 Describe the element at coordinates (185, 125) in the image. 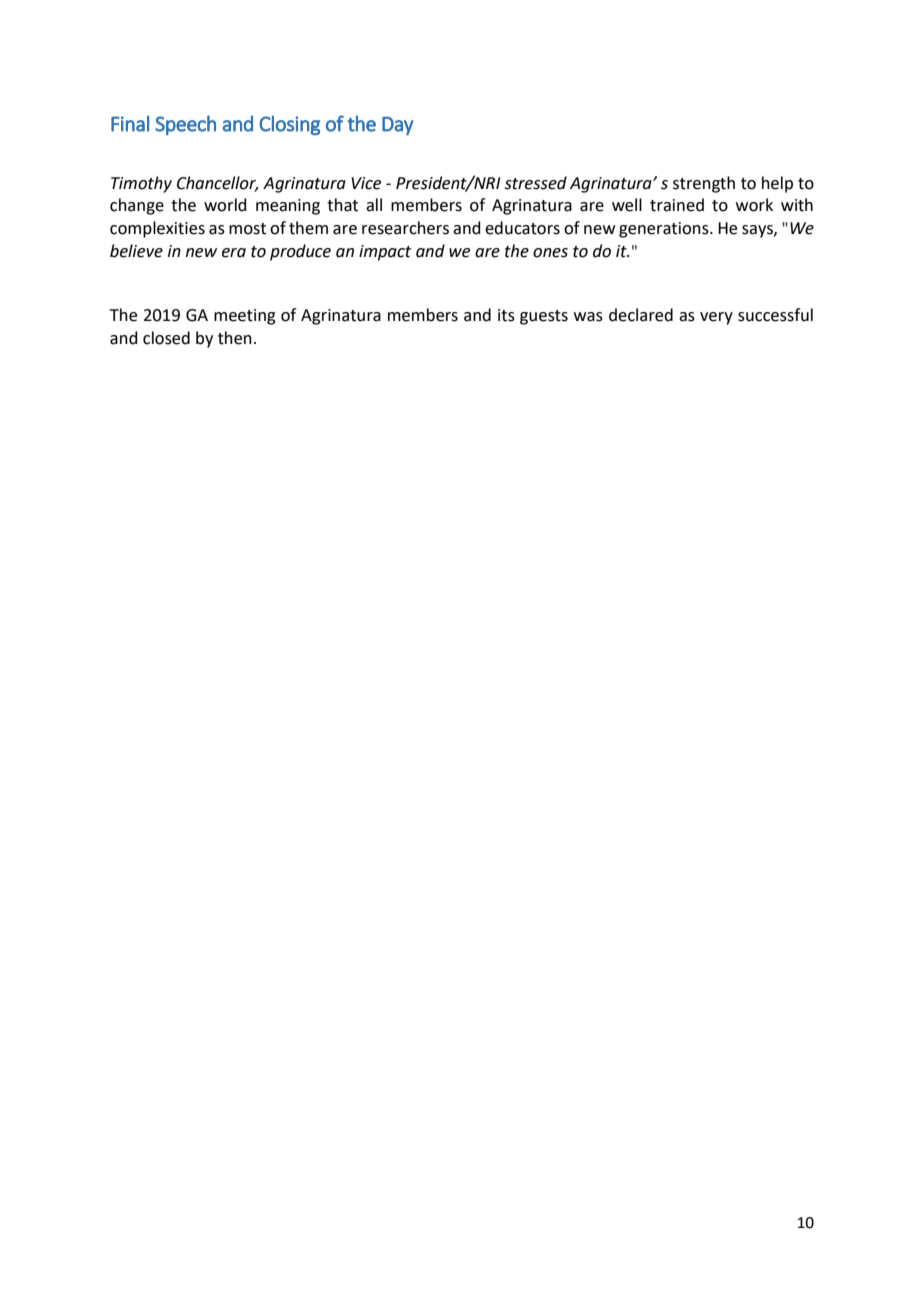

I see `Speech` at that location.
